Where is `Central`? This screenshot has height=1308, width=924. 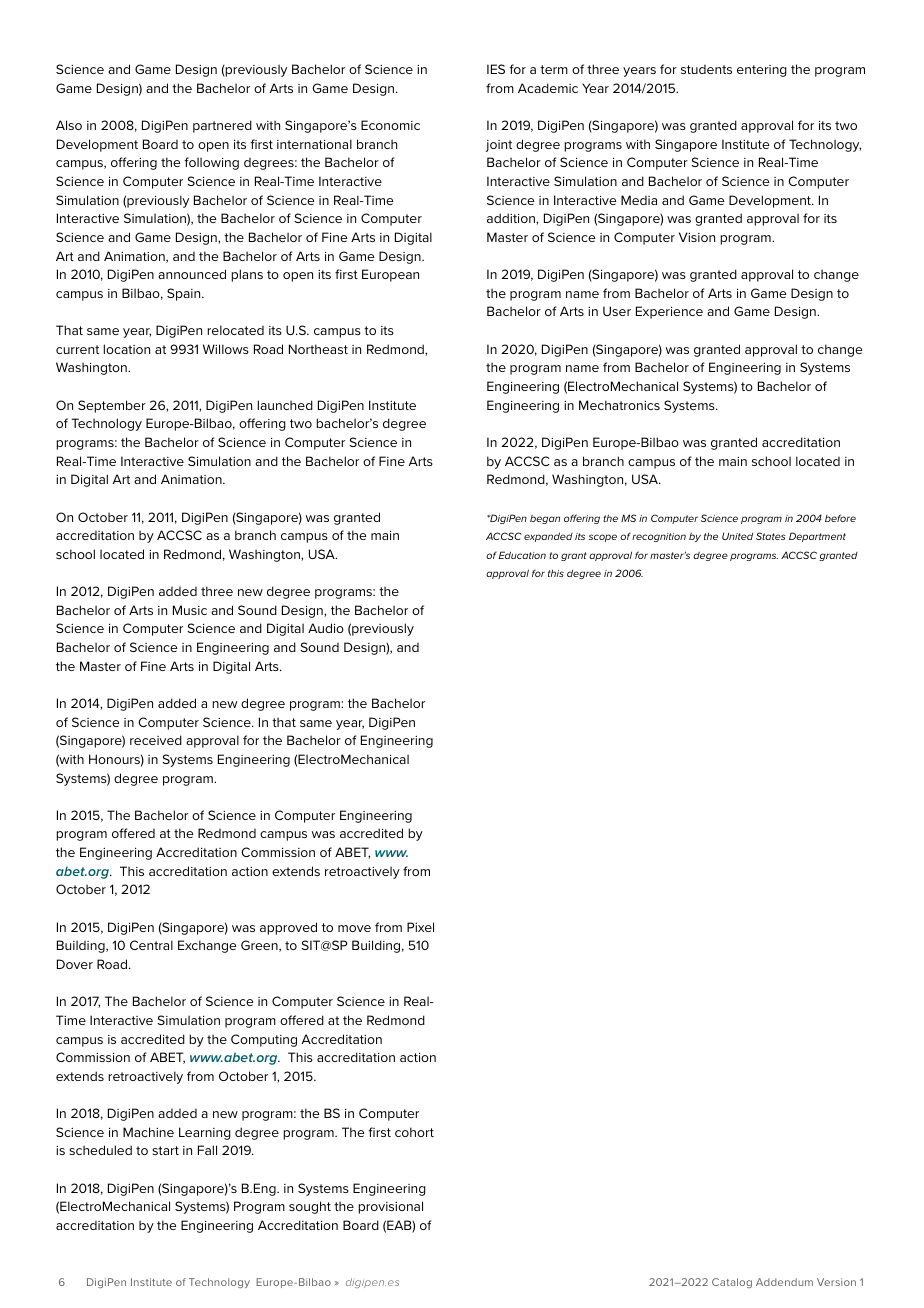
Central is located at coordinates (151, 945).
